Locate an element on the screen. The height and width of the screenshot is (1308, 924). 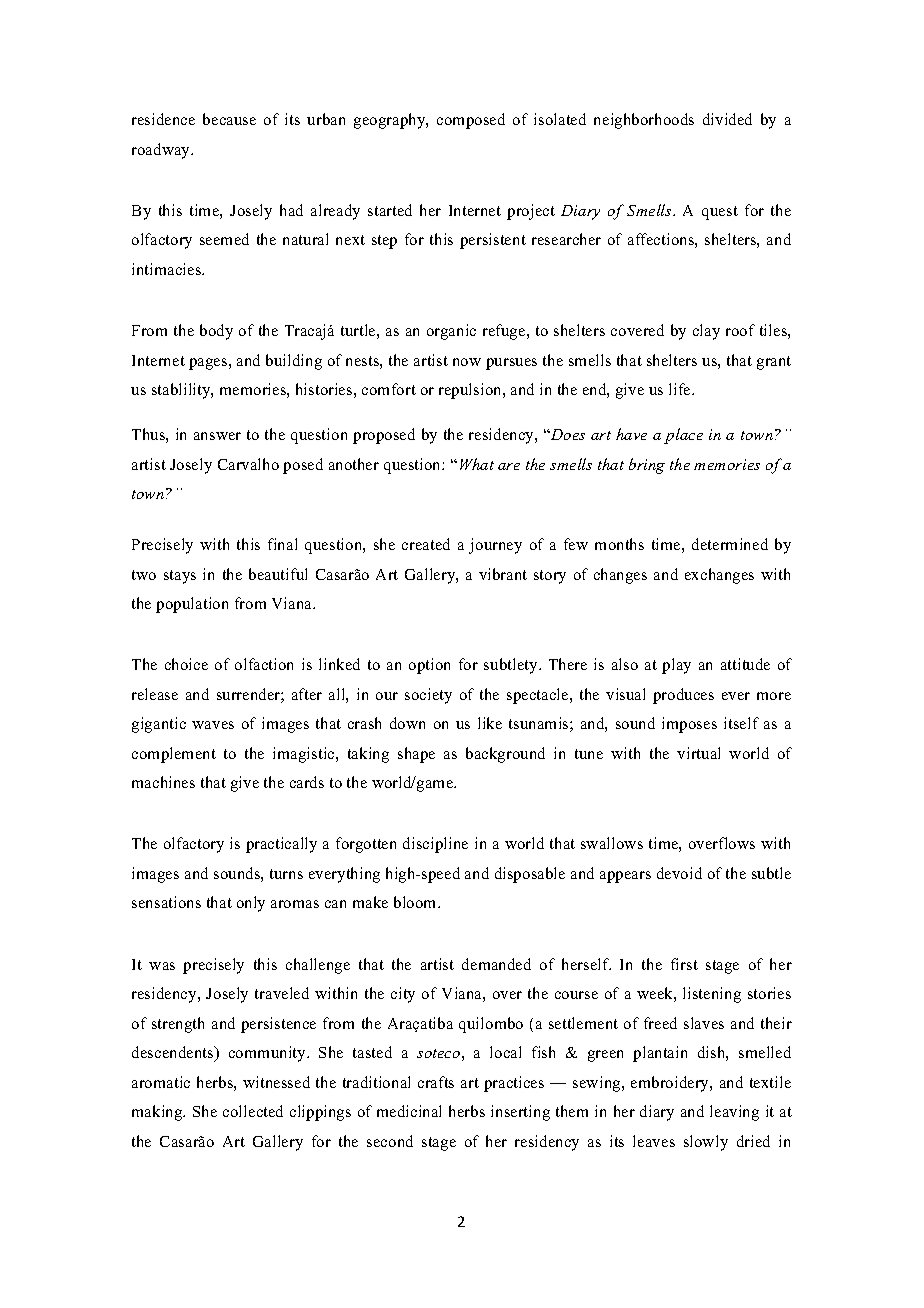
place is located at coordinates (683, 436).
